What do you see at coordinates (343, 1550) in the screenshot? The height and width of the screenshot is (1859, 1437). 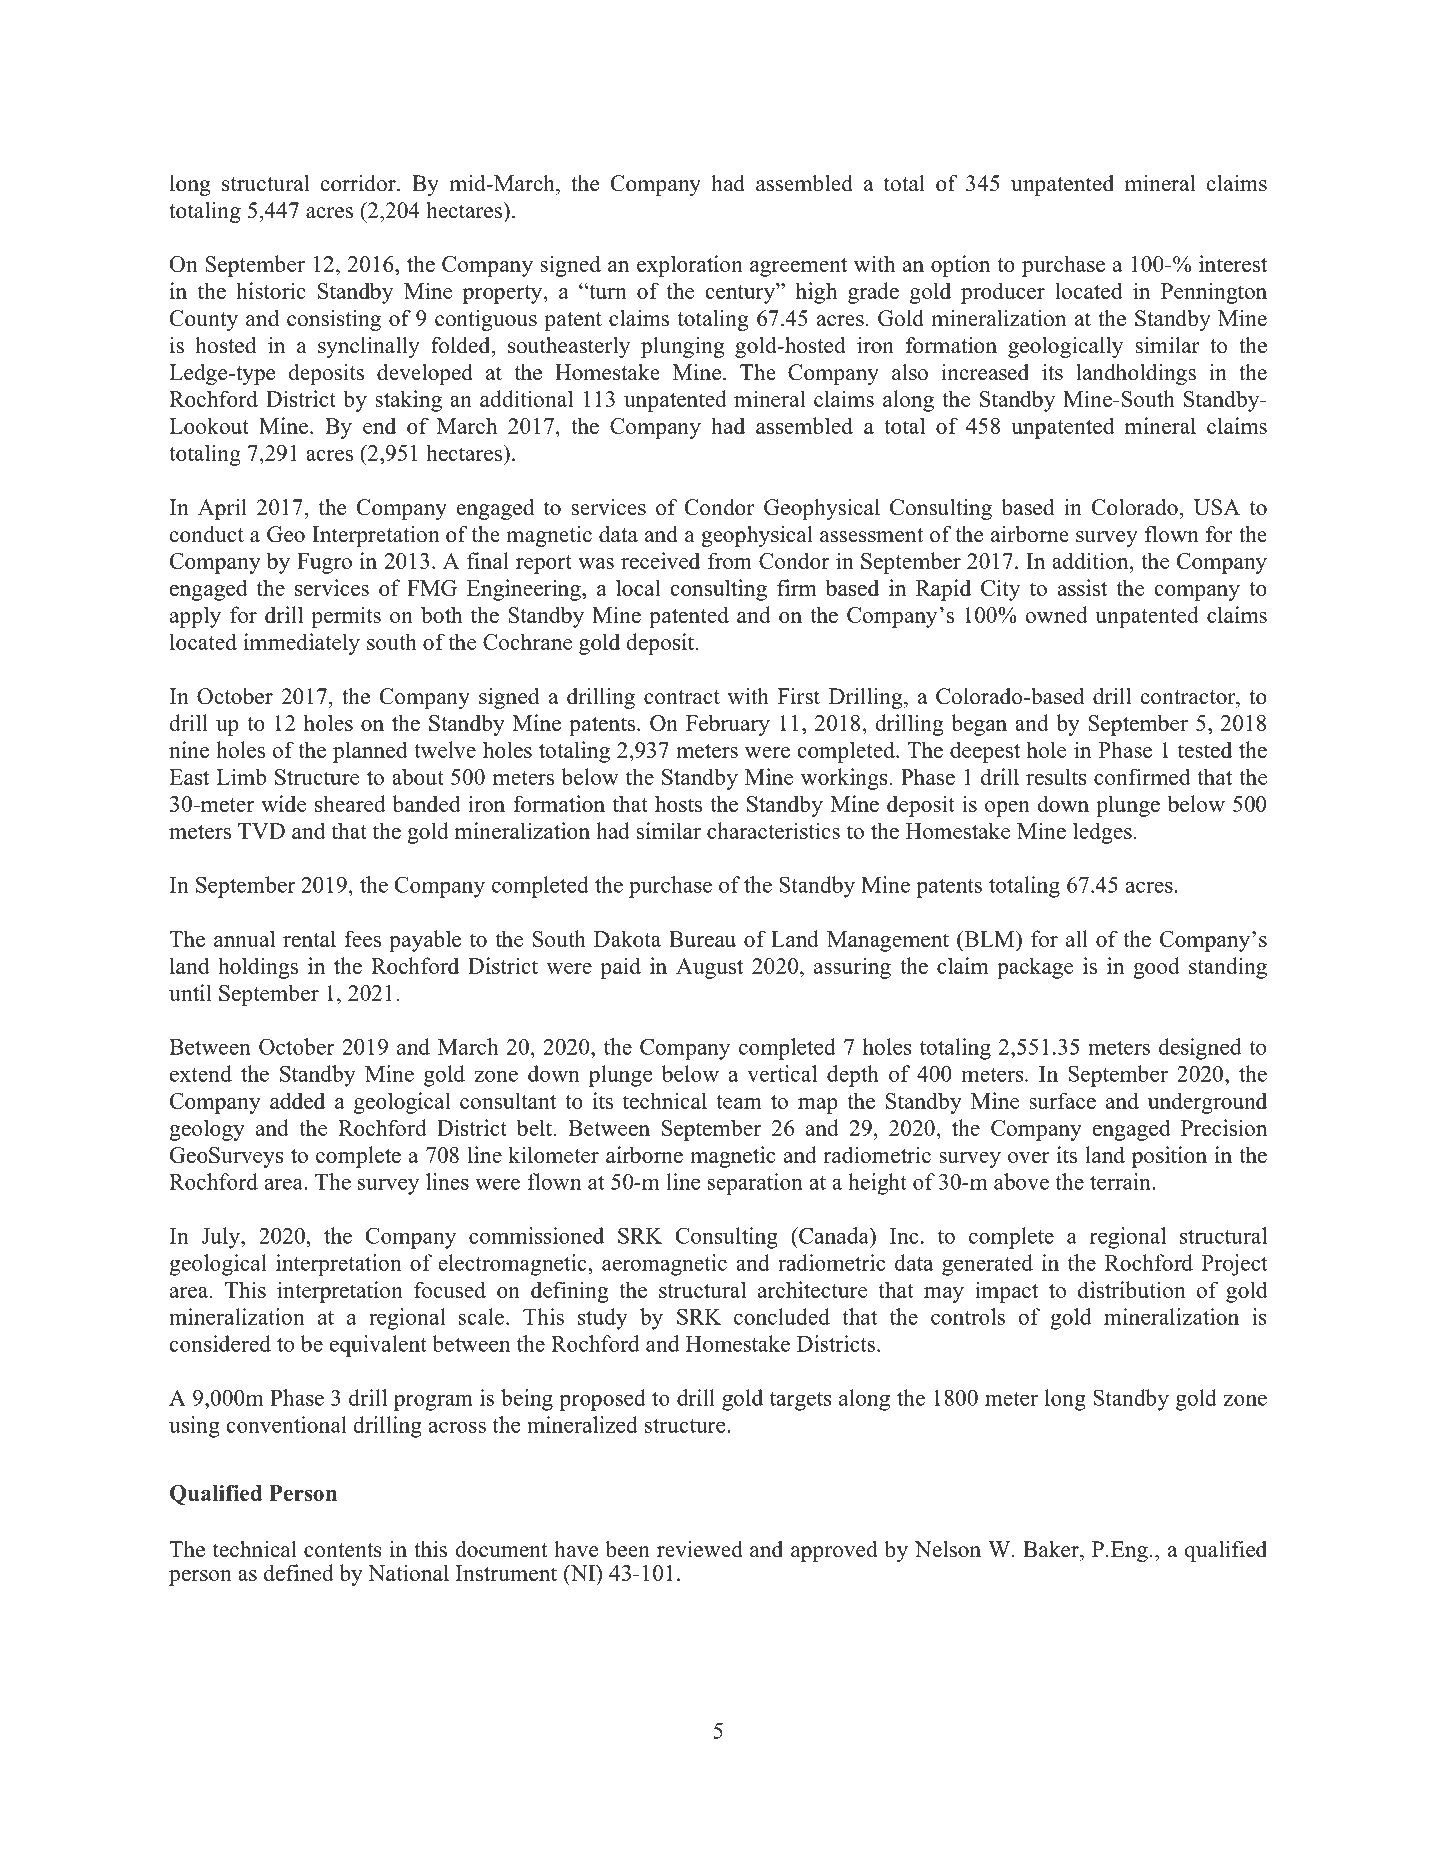 I see `contents` at bounding box center [343, 1550].
